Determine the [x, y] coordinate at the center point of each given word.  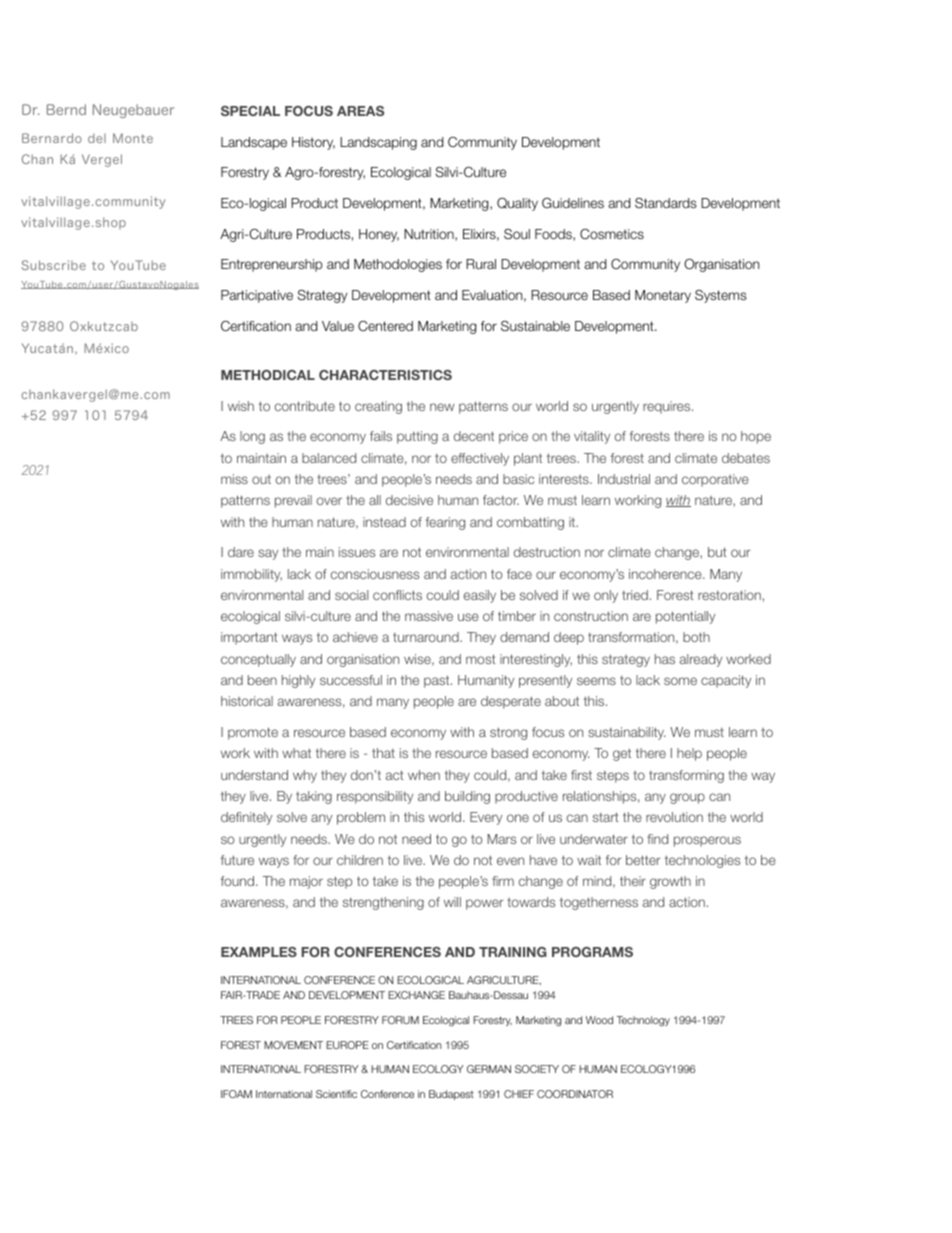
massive [429, 616]
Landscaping [378, 143]
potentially [685, 617]
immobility [251, 575]
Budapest [451, 1095]
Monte [133, 138]
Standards [666, 203]
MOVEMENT [293, 1045]
